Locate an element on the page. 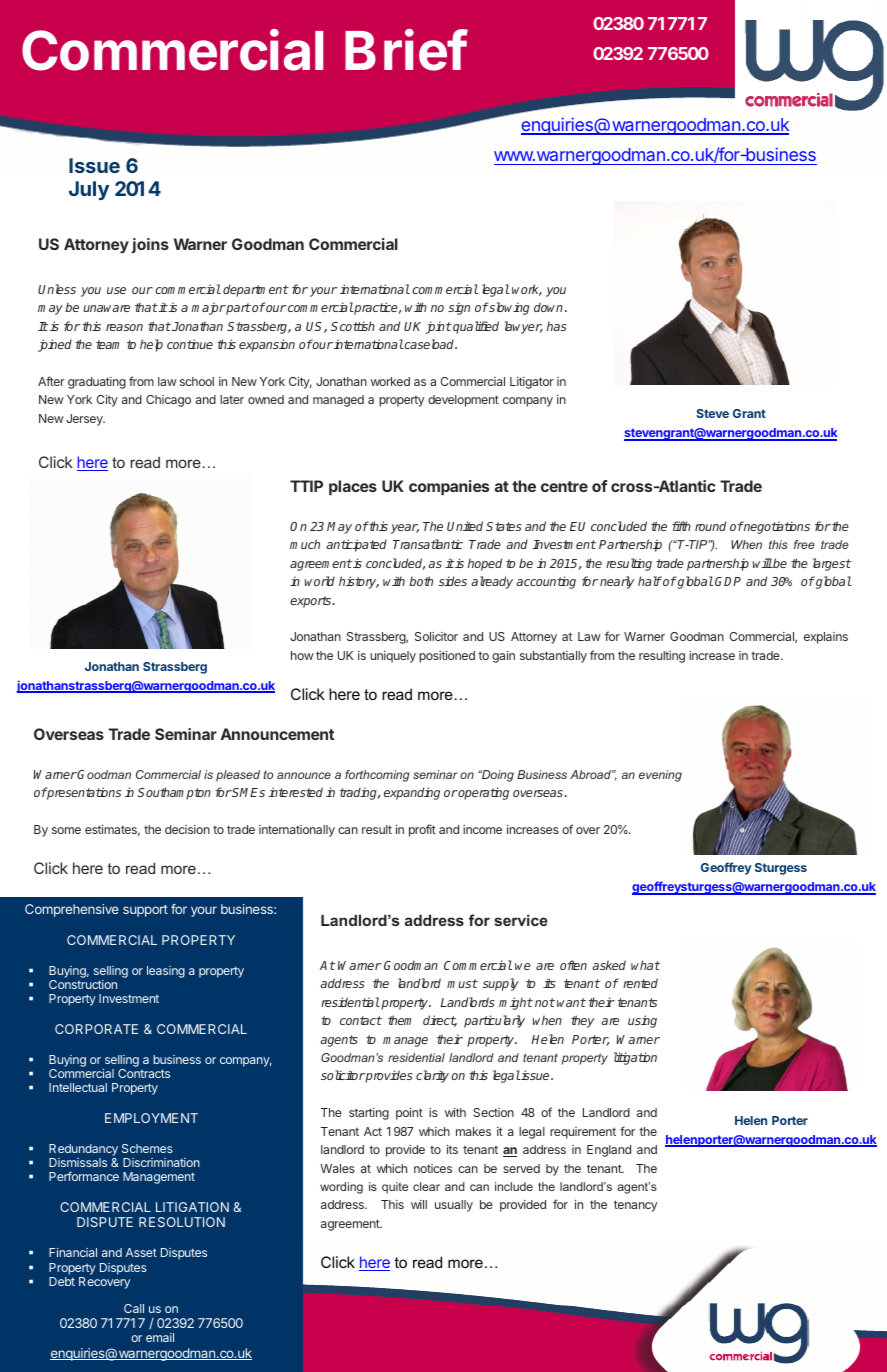 This document has height=1372, width=887. joins is located at coordinates (150, 245).
